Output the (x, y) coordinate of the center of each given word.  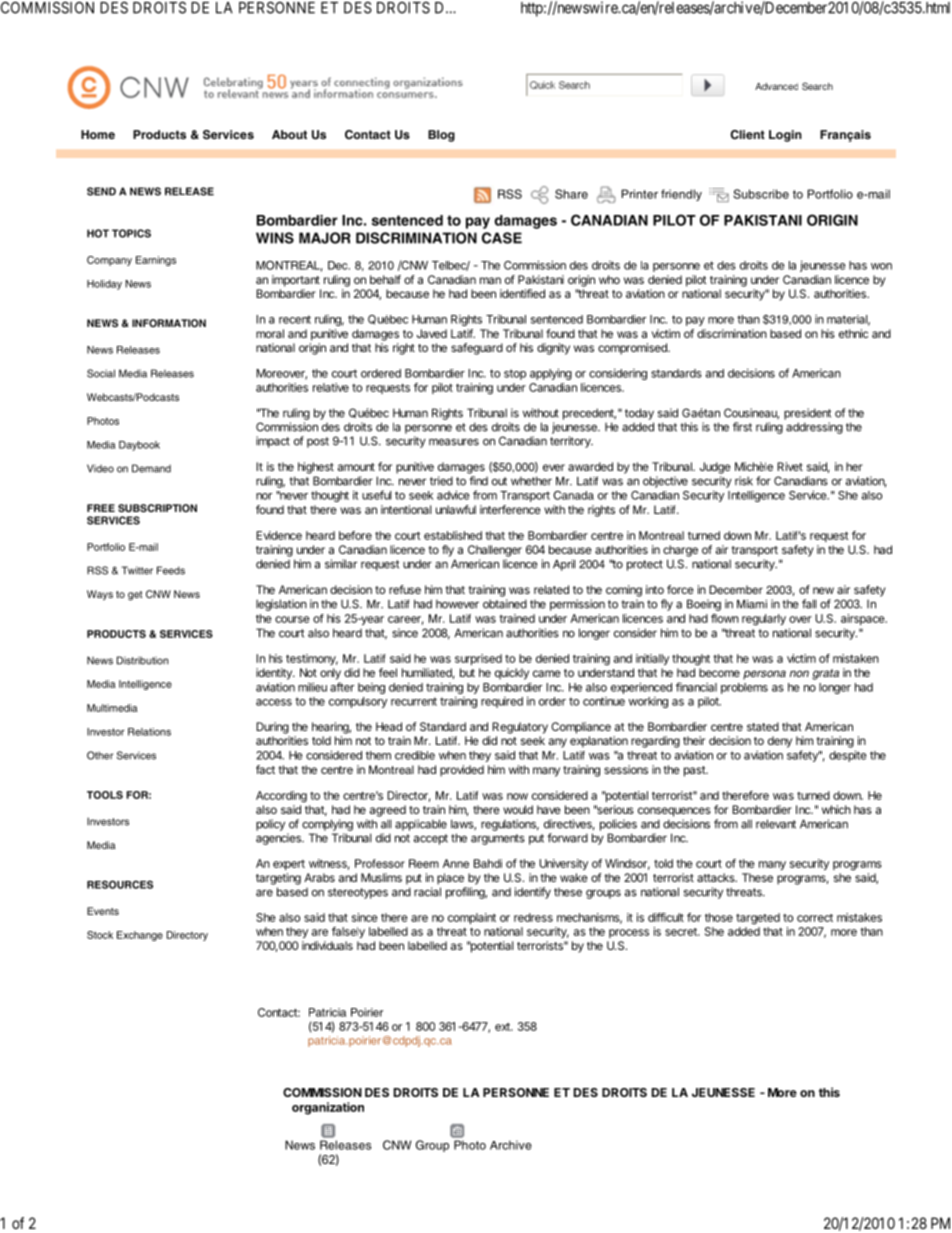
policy (270, 825)
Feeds (171, 570)
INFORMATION (169, 323)
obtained (505, 604)
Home (98, 134)
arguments (498, 839)
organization (328, 1108)
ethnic (853, 333)
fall (809, 604)
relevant (776, 824)
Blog (441, 136)
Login (785, 136)
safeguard (477, 349)
